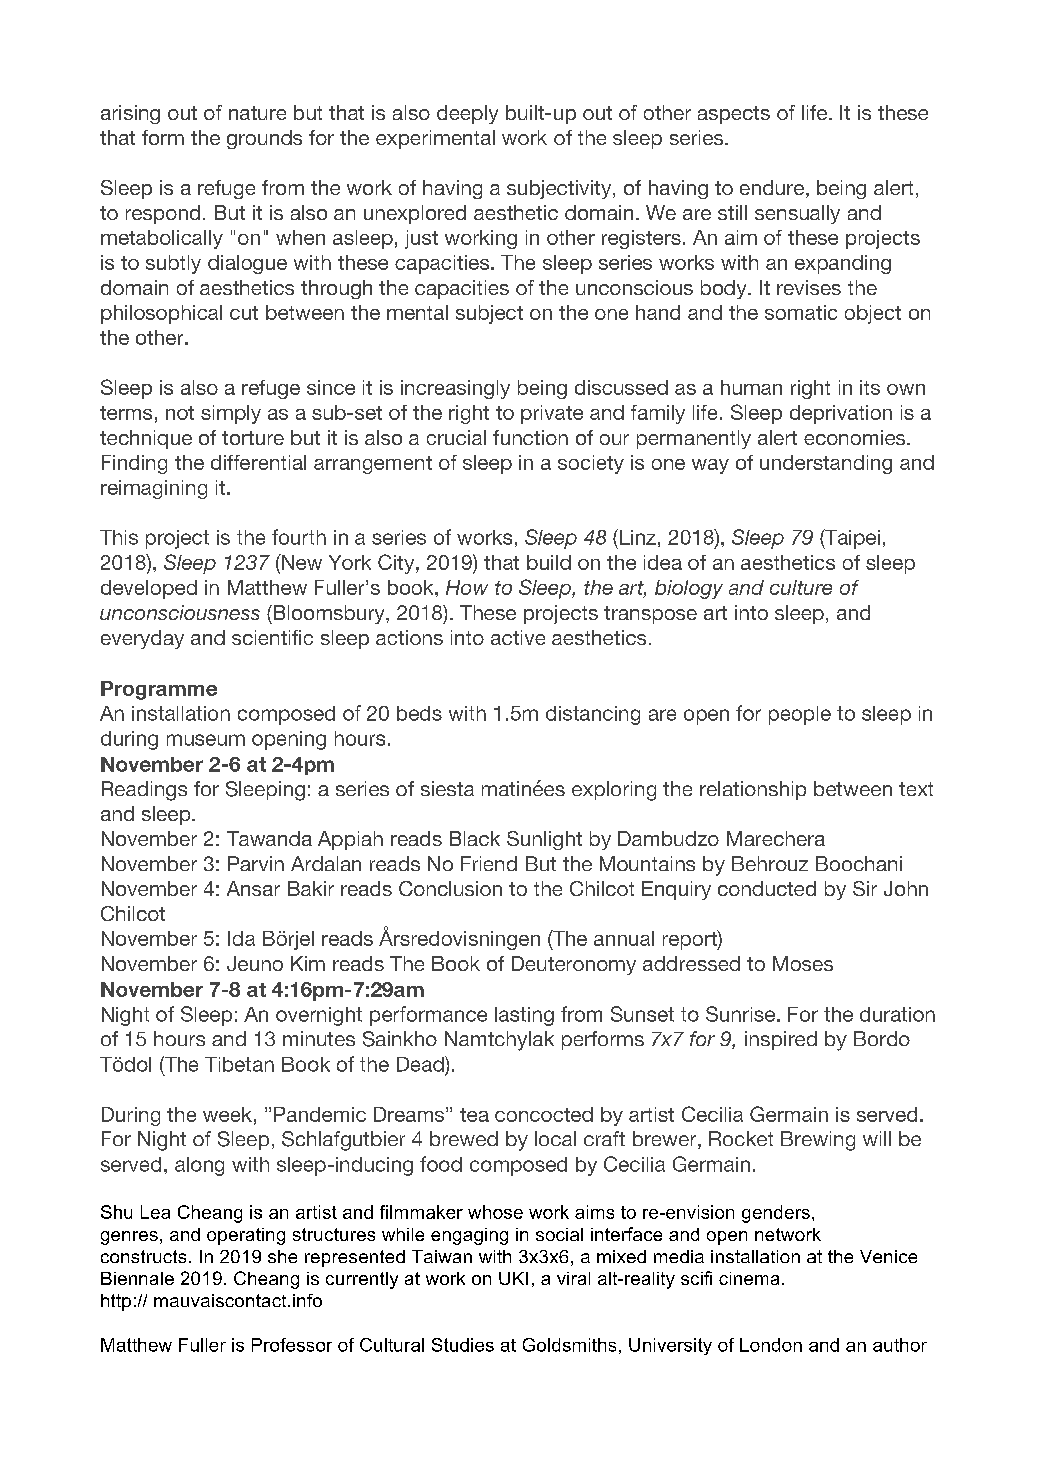  What do you see at coordinates (231, 414) in the page?
I see `simply` at bounding box center [231, 414].
